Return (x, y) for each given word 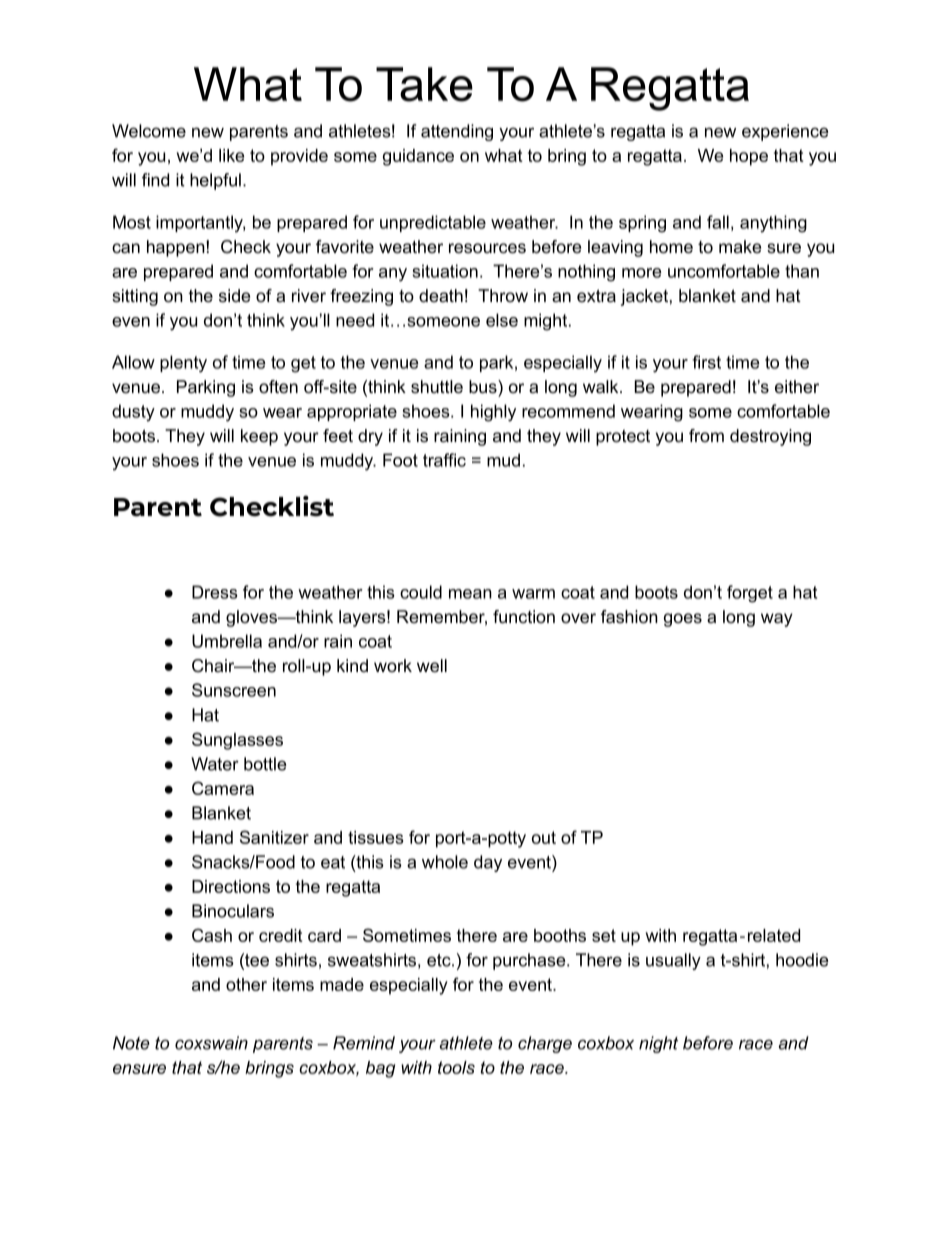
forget (750, 594)
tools (456, 1067)
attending (457, 132)
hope (749, 157)
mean (470, 594)
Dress (215, 592)
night (658, 1044)
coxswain (211, 1043)
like (231, 155)
